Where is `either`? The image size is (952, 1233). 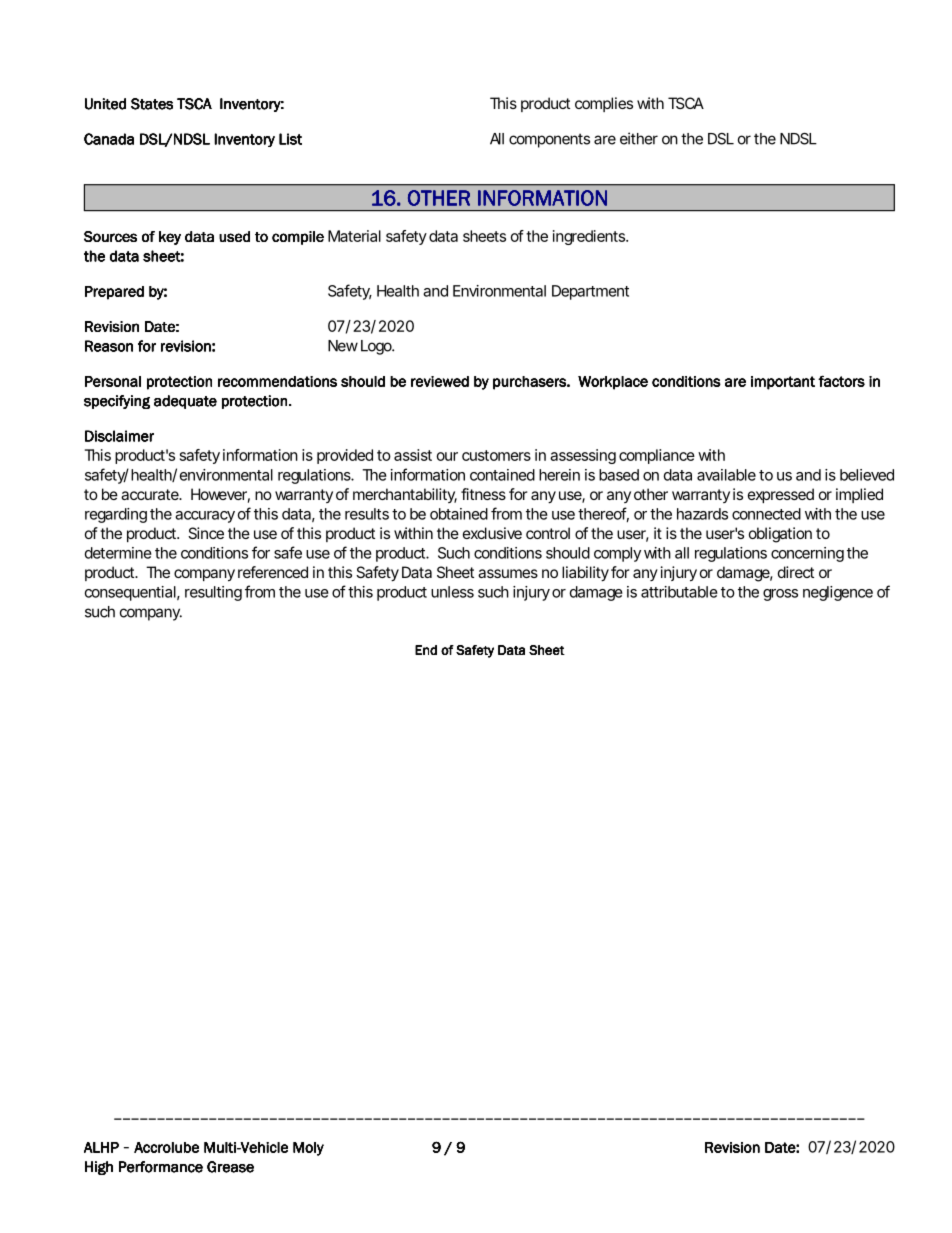 either is located at coordinates (639, 138).
